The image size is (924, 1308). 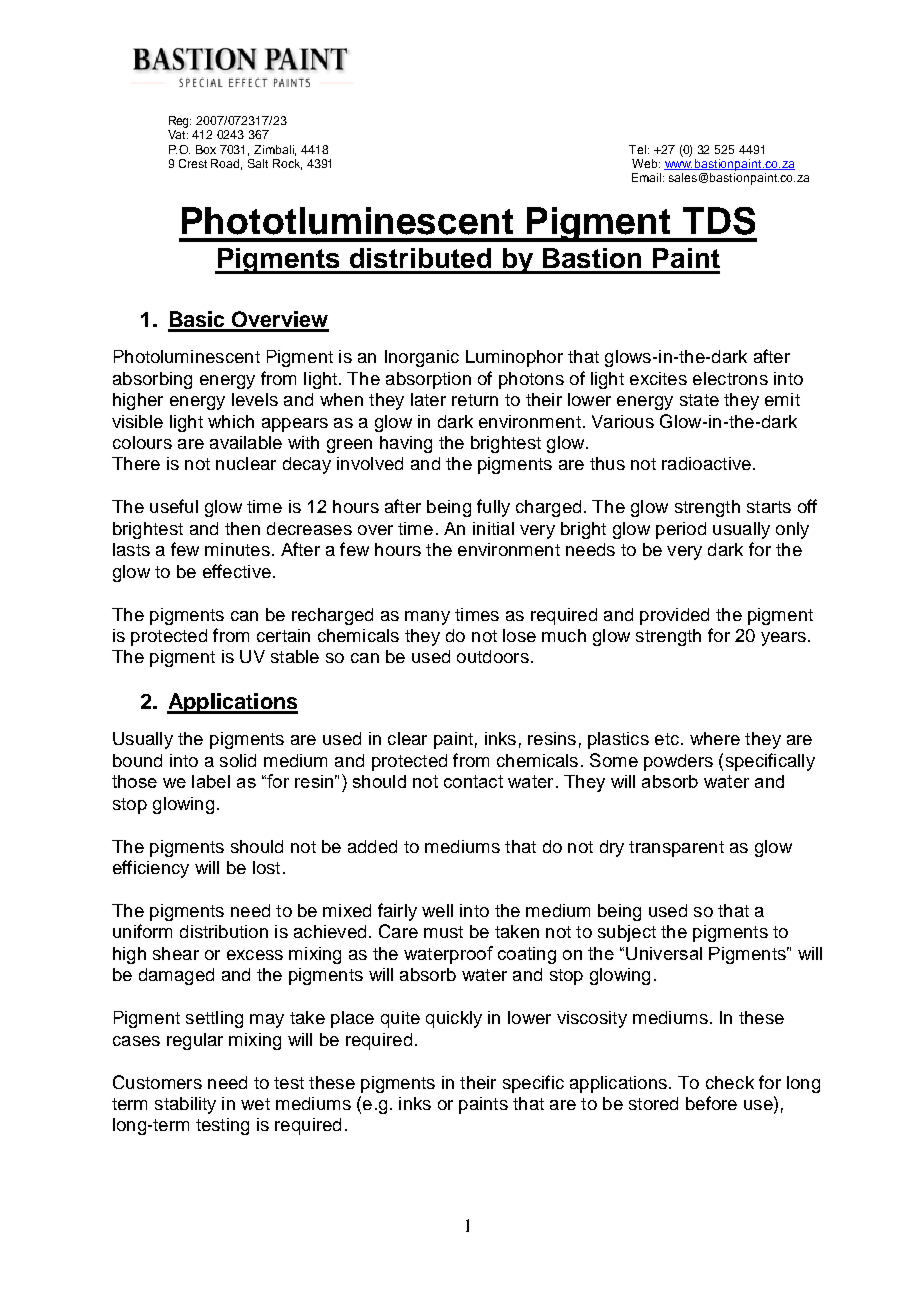 What do you see at coordinates (719, 221) in the screenshot?
I see `TDS` at bounding box center [719, 221].
